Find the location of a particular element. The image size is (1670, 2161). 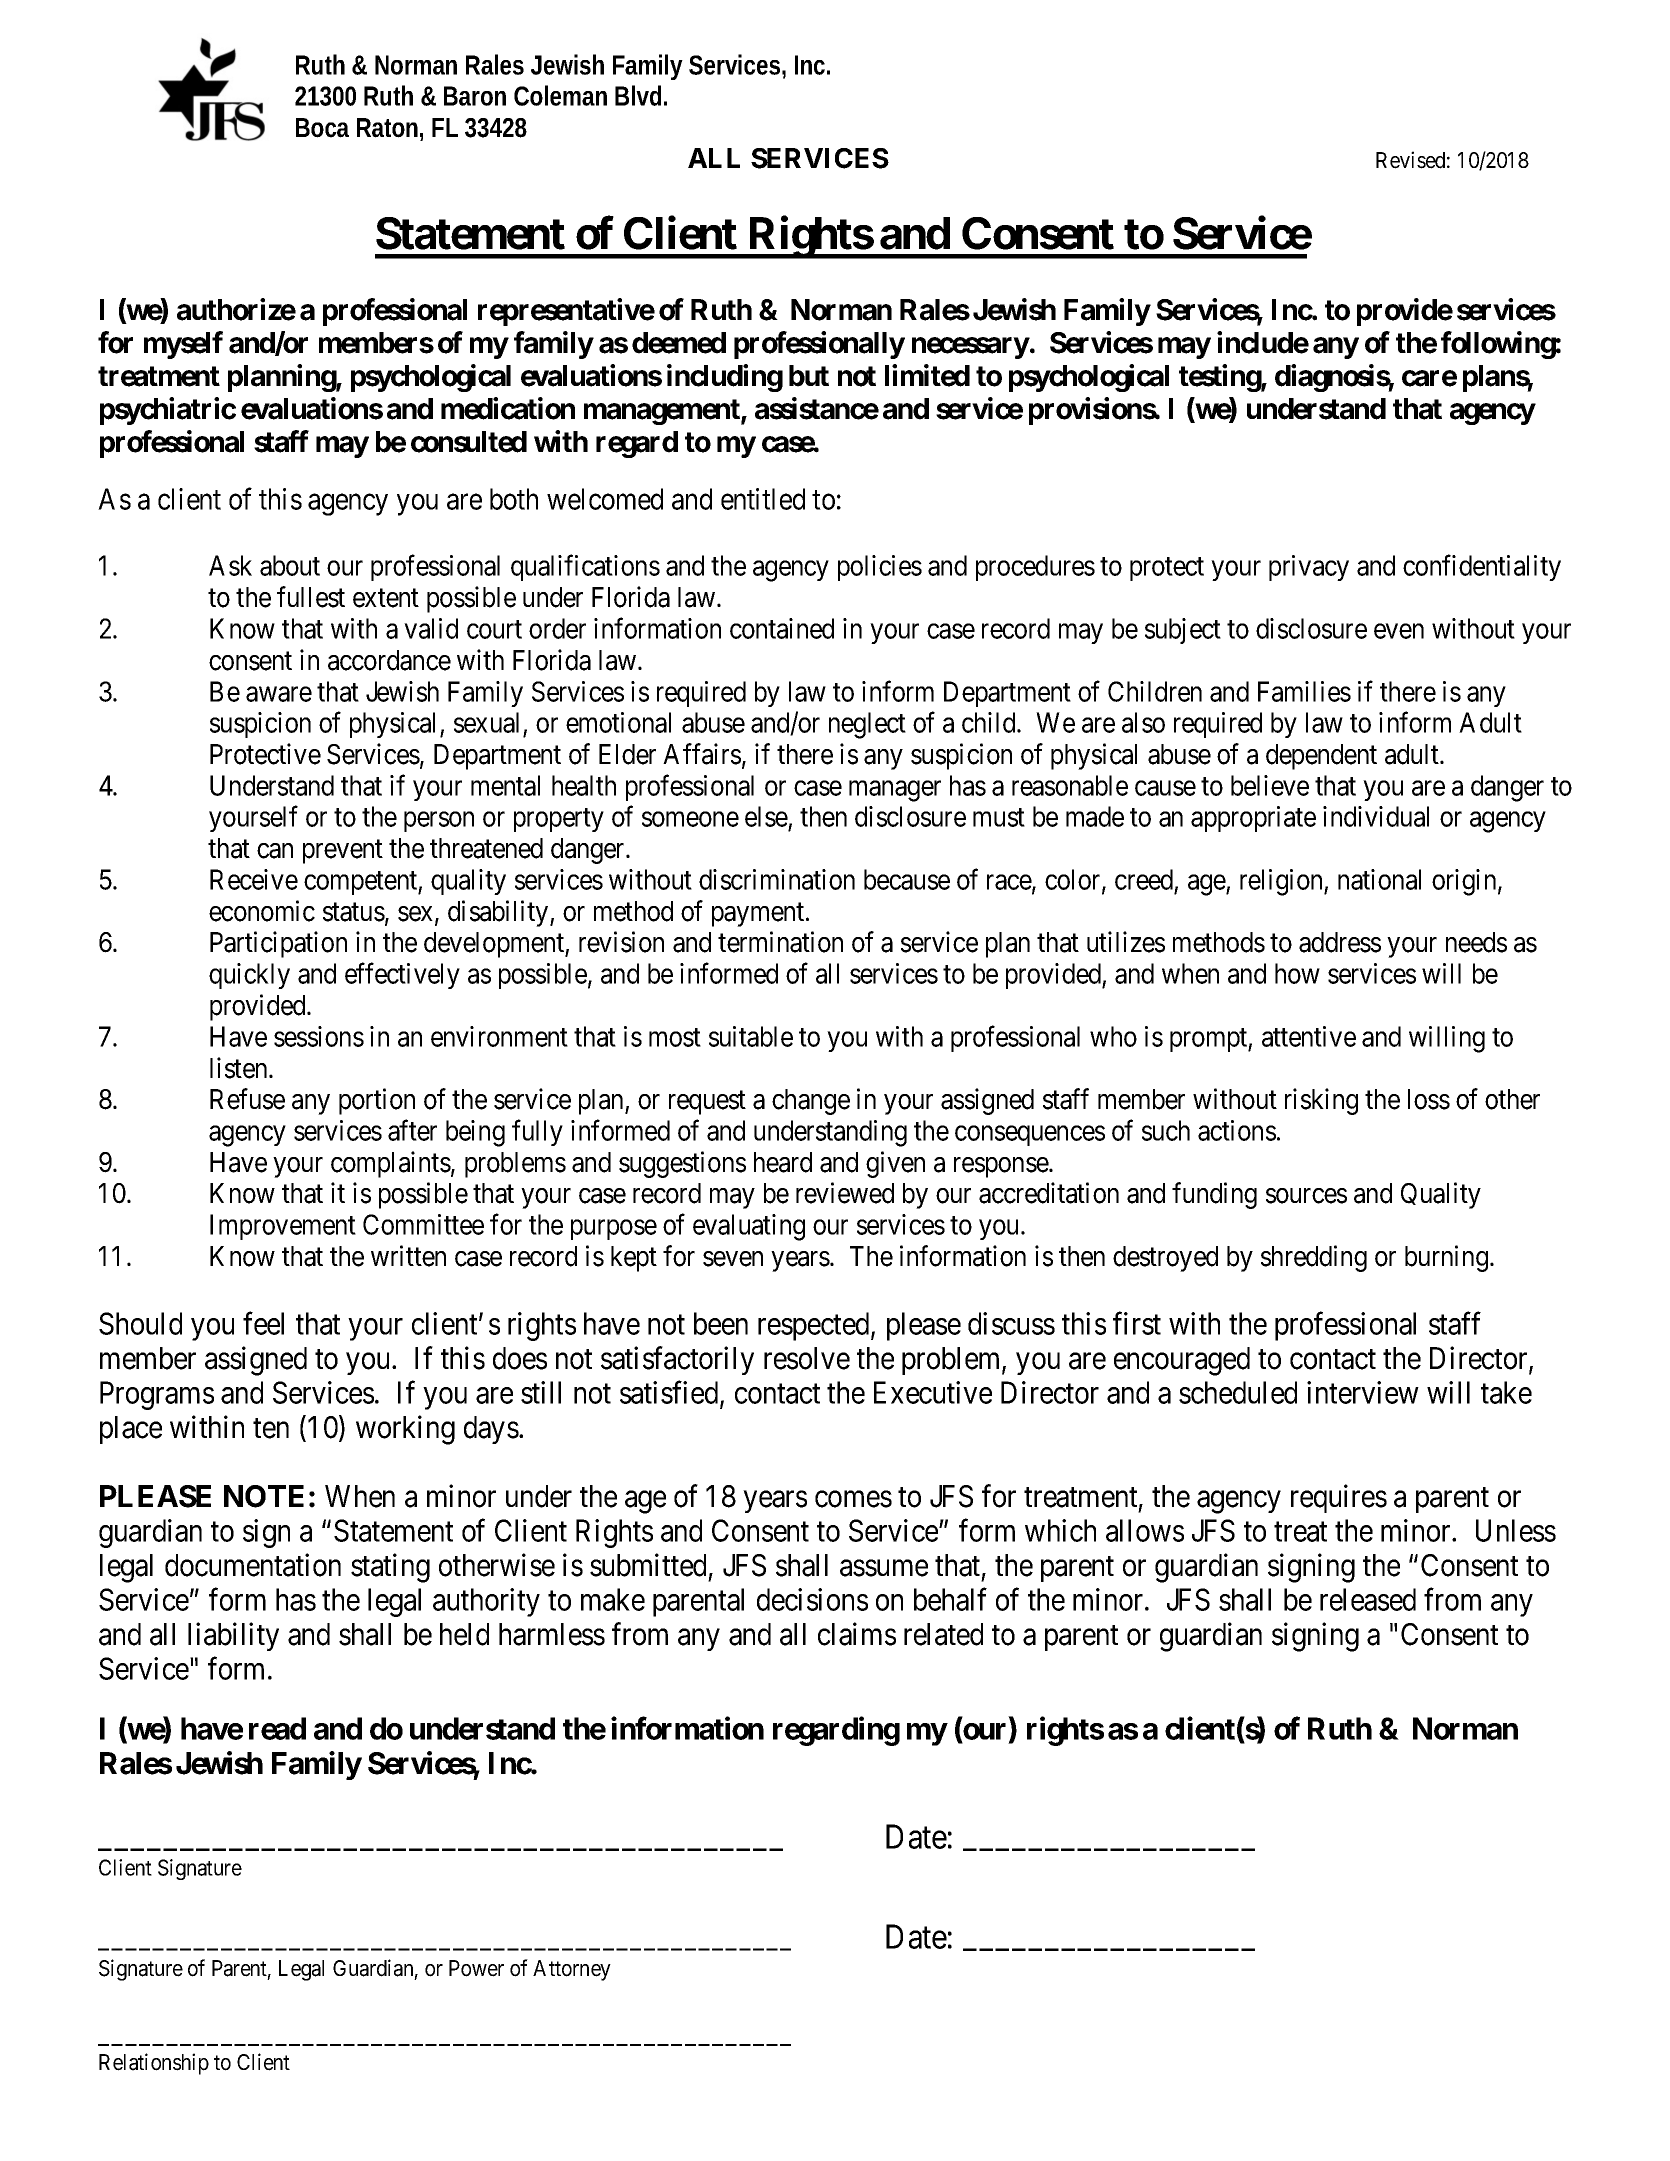

shredding is located at coordinates (1314, 1258).
